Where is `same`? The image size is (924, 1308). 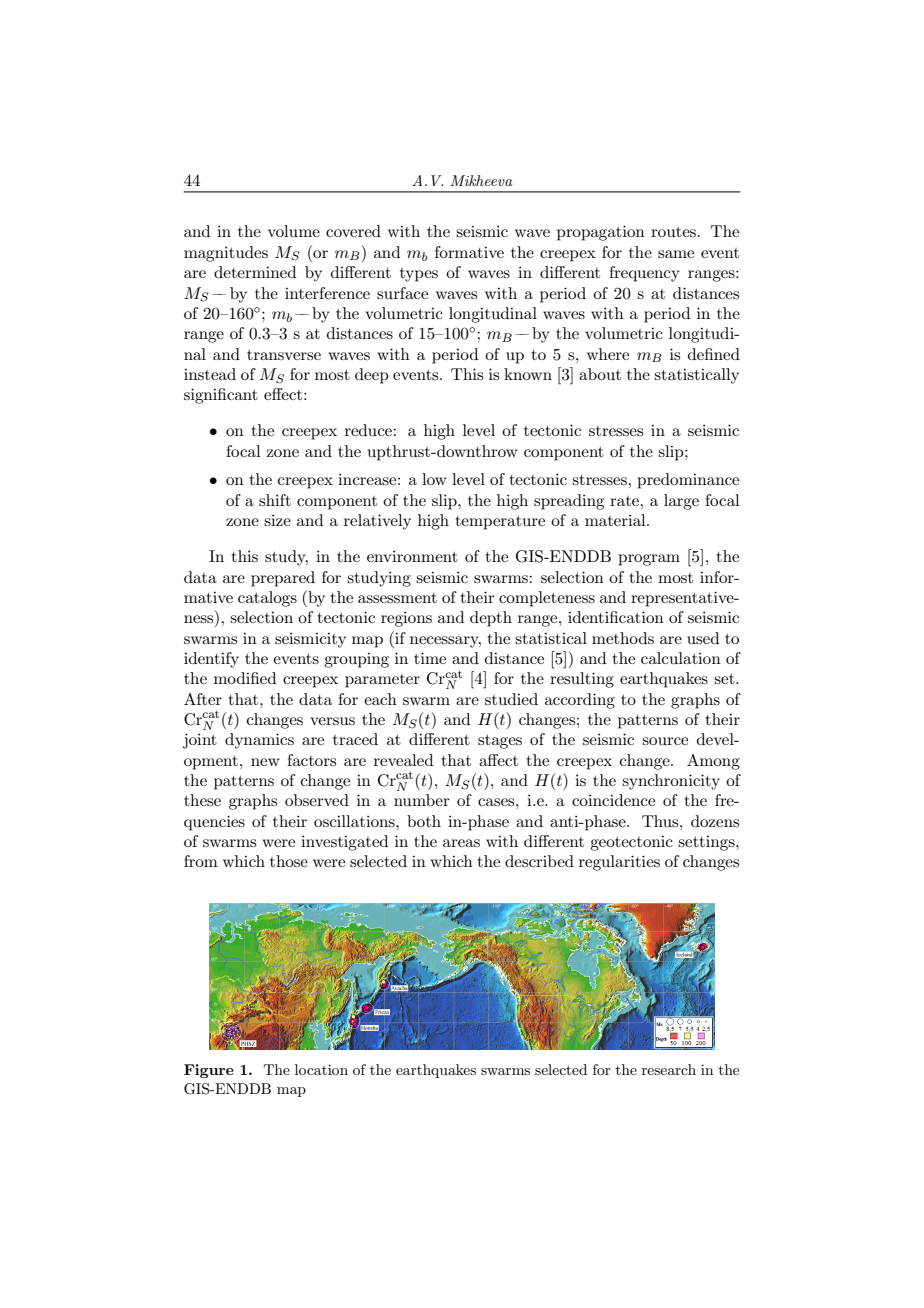
same is located at coordinates (676, 254).
